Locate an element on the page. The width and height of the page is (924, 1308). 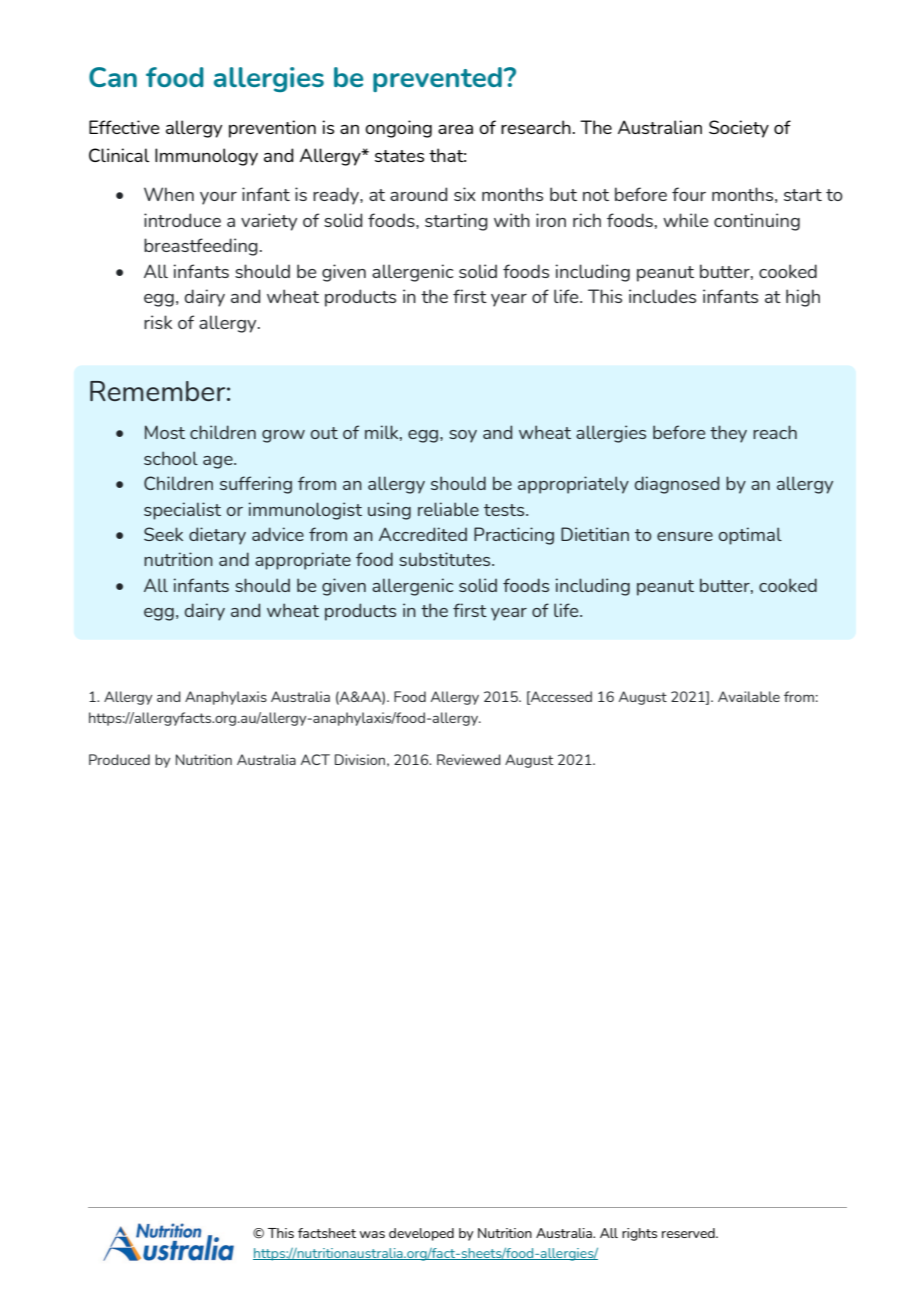
area is located at coordinates (455, 129).
